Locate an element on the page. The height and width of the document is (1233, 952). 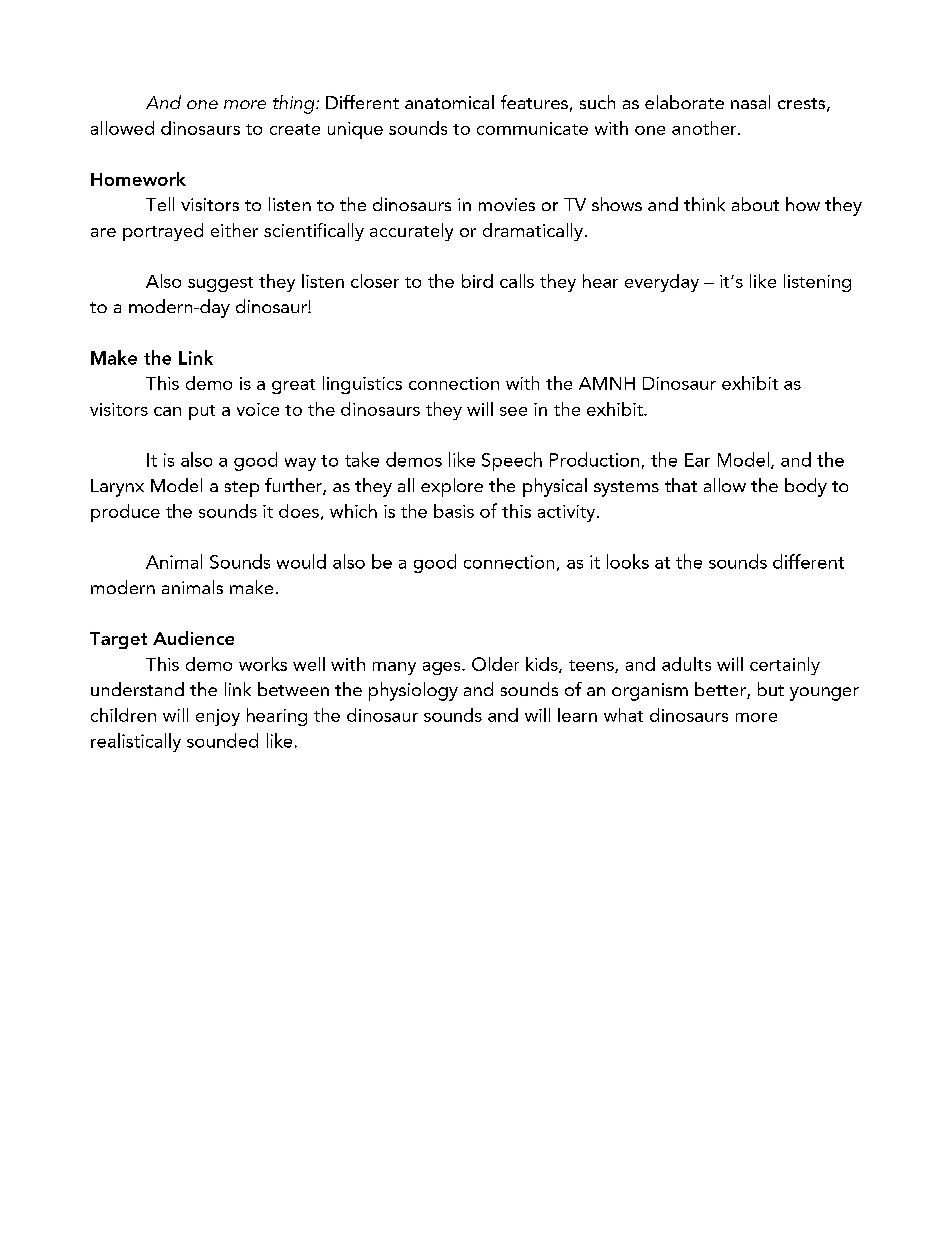
bird is located at coordinates (477, 281).
